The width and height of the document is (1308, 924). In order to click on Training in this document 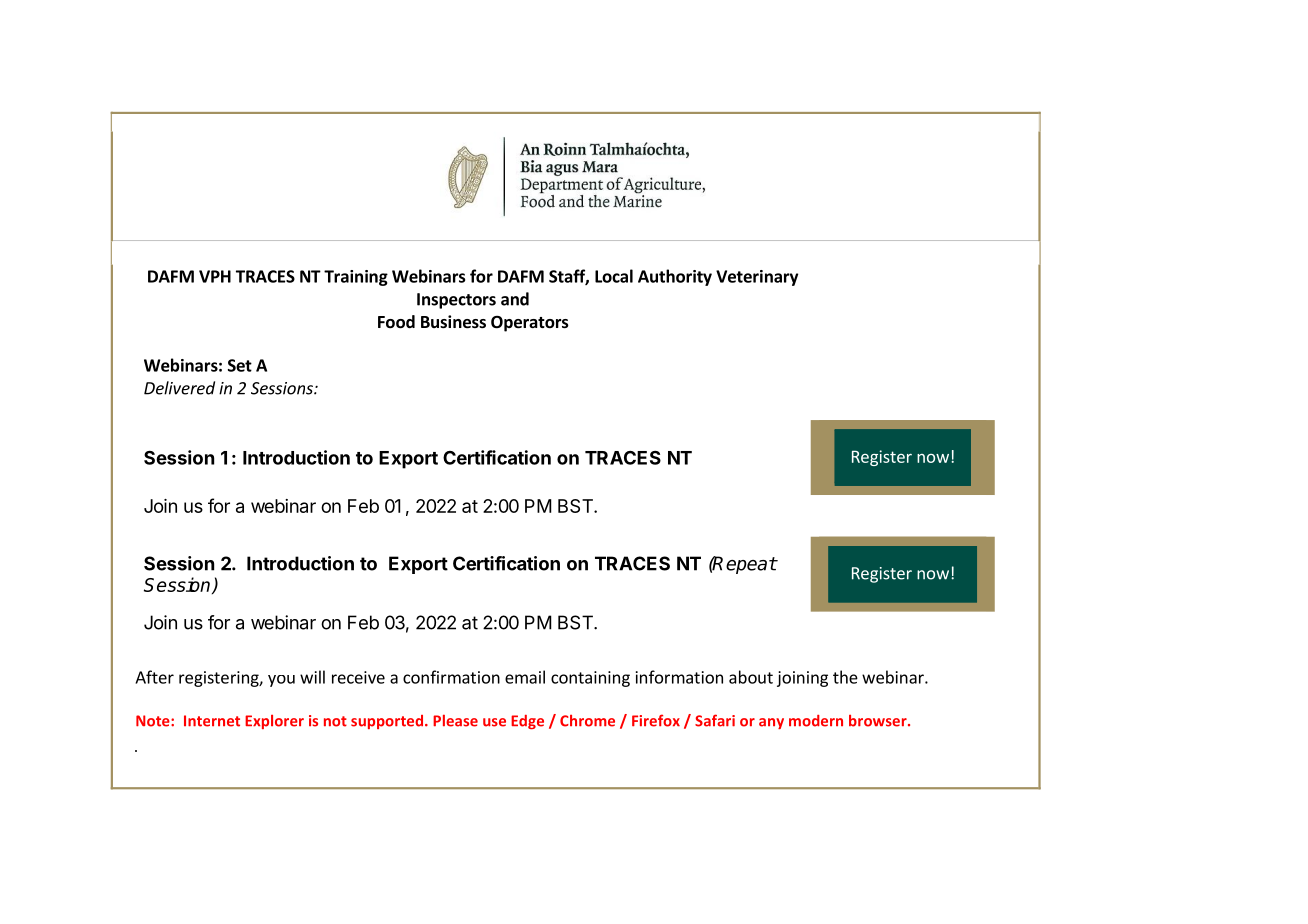, I will do `click(356, 278)`.
